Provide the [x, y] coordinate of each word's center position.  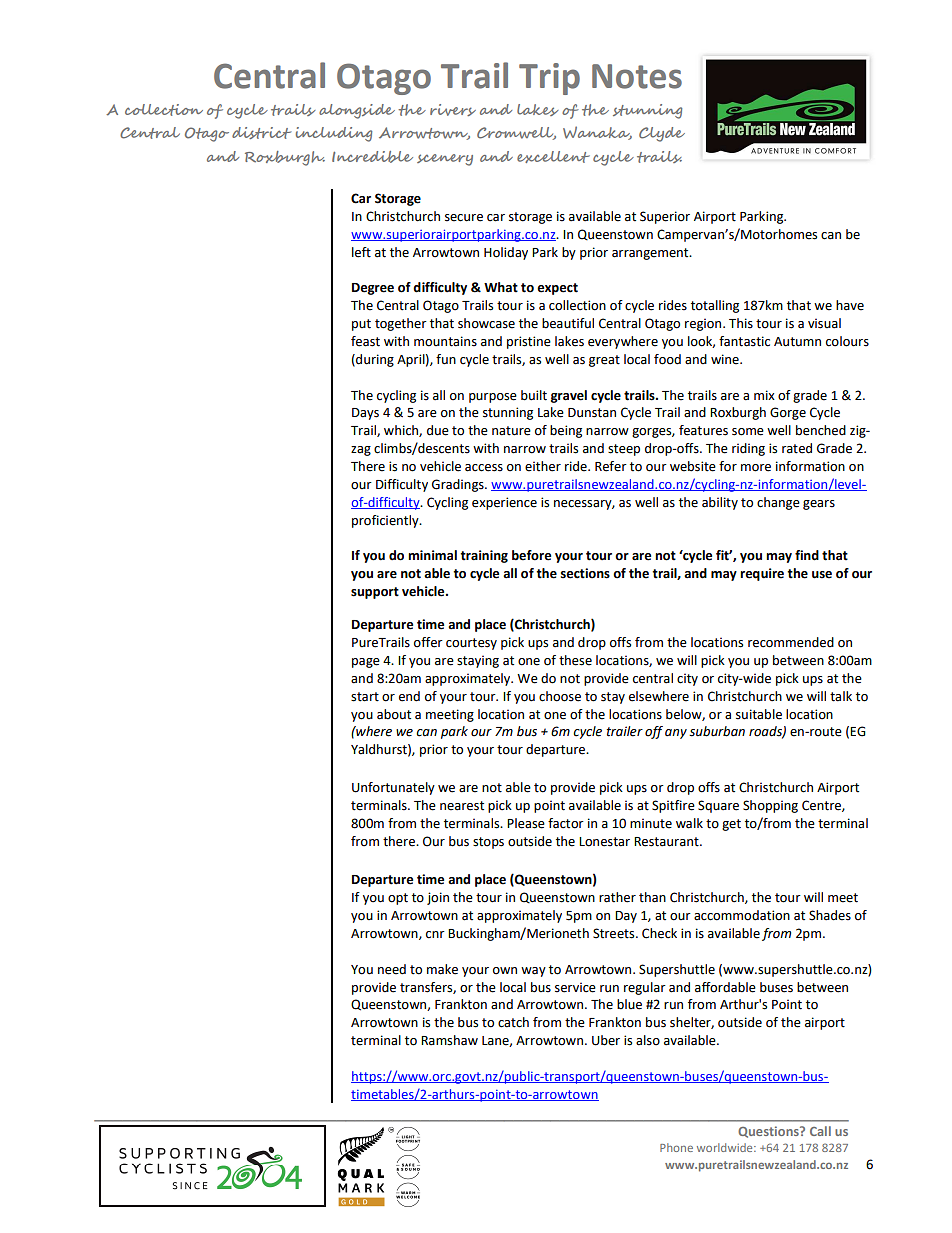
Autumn [797, 342]
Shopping [770, 806]
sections [585, 573]
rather [617, 897]
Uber [606, 1040]
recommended [791, 642]
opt [398, 899]
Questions [769, 1132]
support [375, 593]
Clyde [662, 134]
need [392, 969]
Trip [549, 79]
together [401, 324]
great [604, 361]
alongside [357, 111]
